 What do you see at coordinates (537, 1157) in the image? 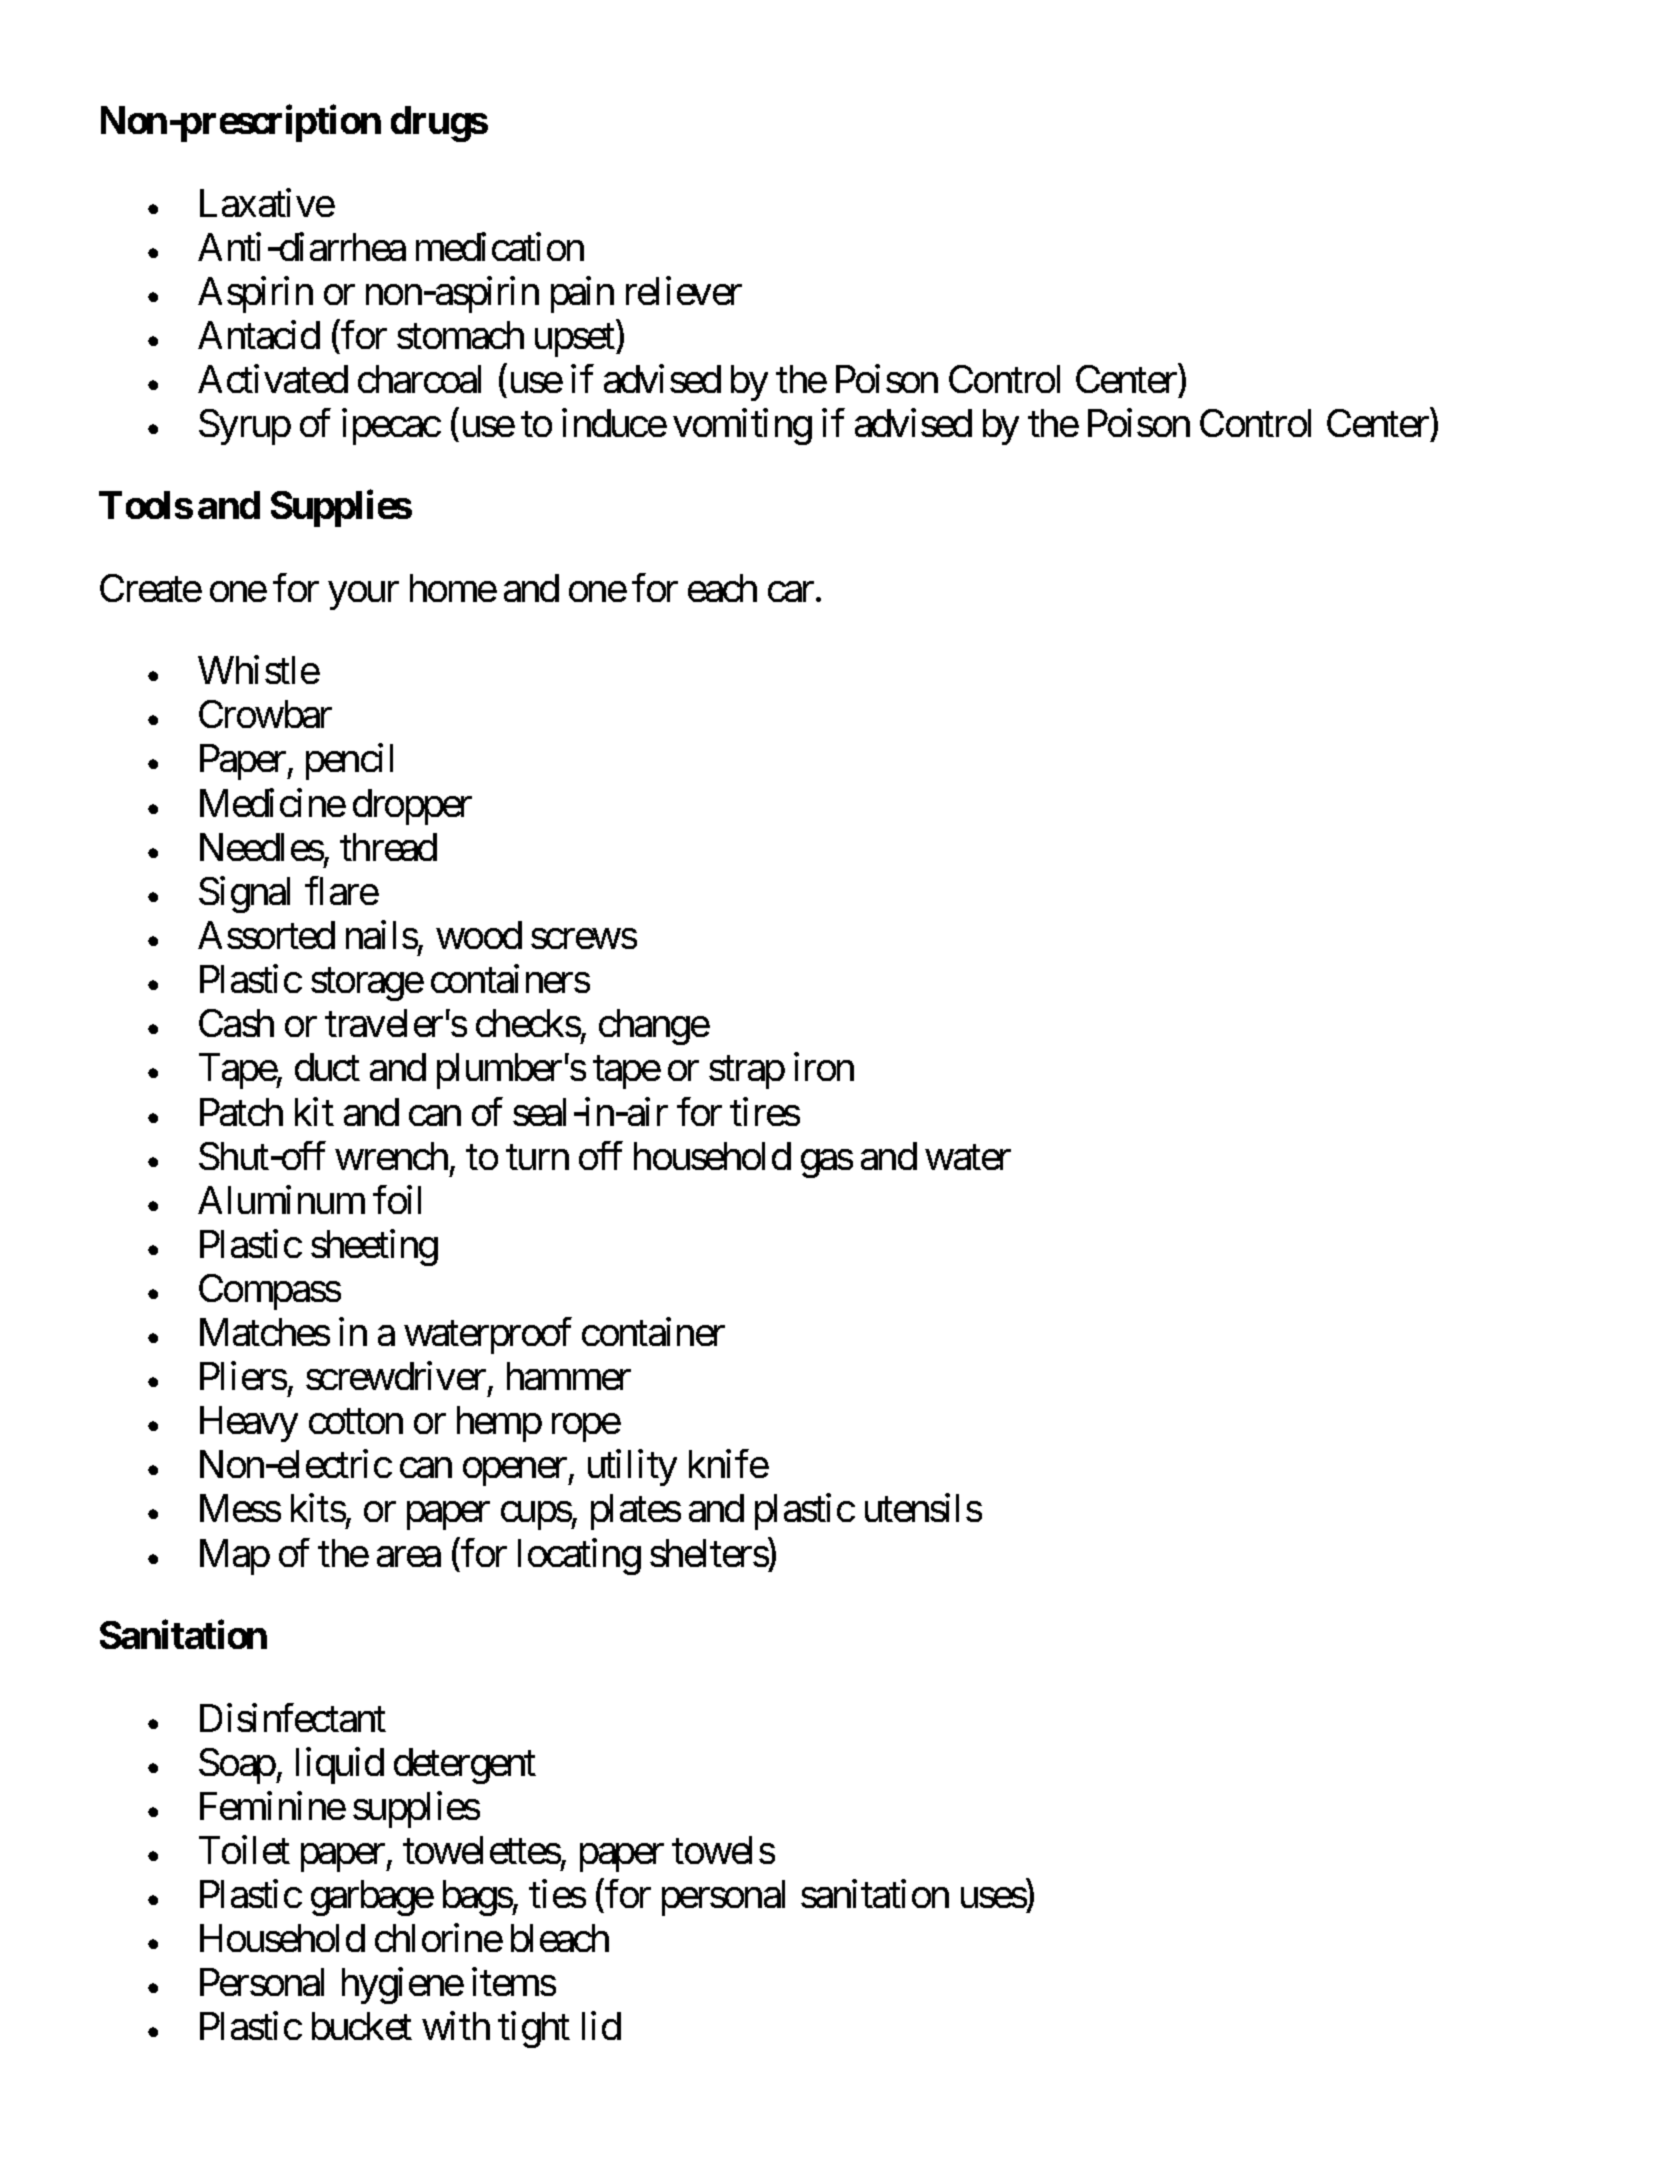
I see `turn` at bounding box center [537, 1157].
